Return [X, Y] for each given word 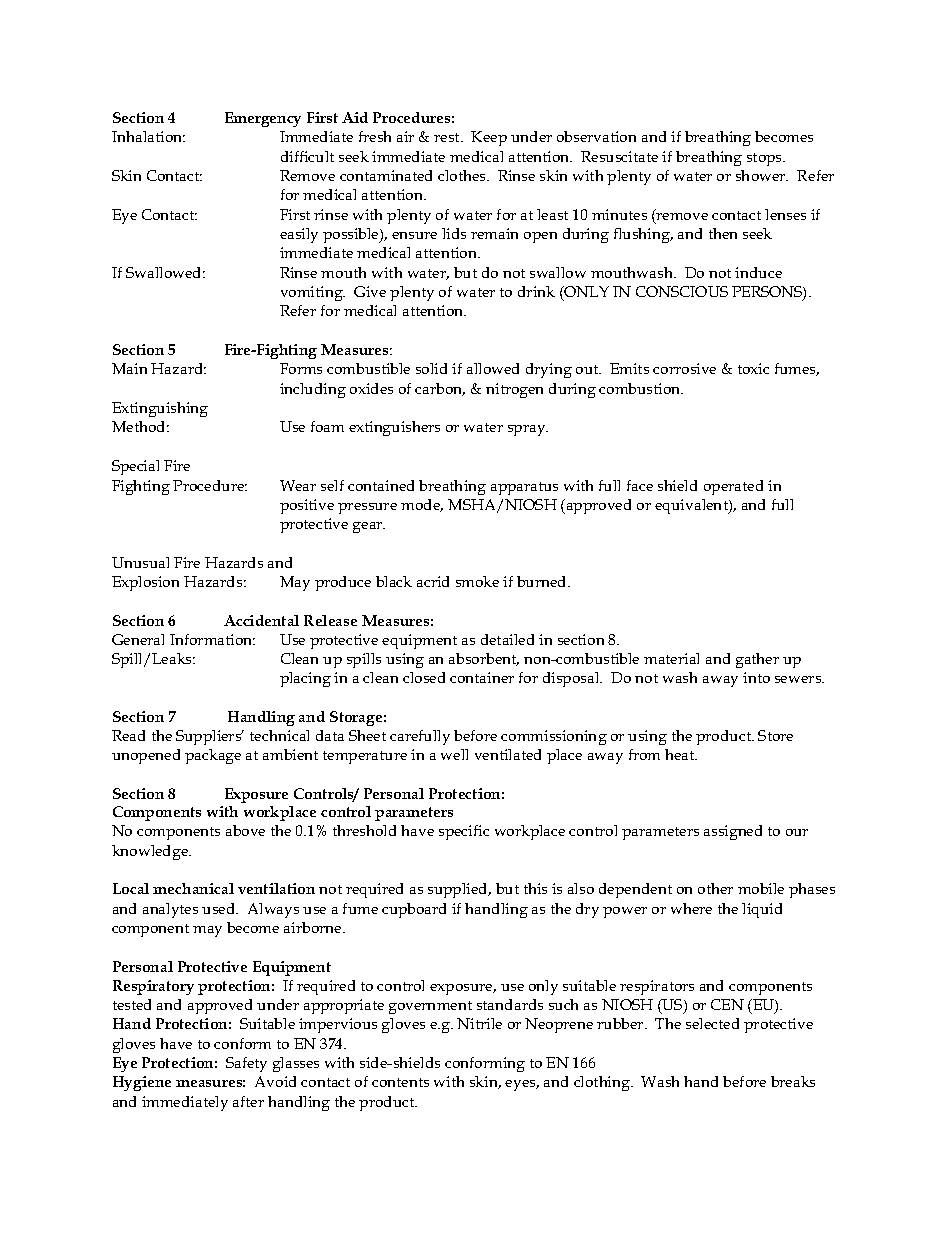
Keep [489, 138]
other [715, 888]
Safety [246, 1064]
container [482, 677]
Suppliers [210, 737]
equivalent [692, 506]
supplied [459, 890]
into [756, 677]
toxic [753, 368]
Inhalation [148, 136]
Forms [301, 368]
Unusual [140, 562]
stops [765, 159]
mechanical [193, 888]
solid [431, 368]
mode [422, 505]
